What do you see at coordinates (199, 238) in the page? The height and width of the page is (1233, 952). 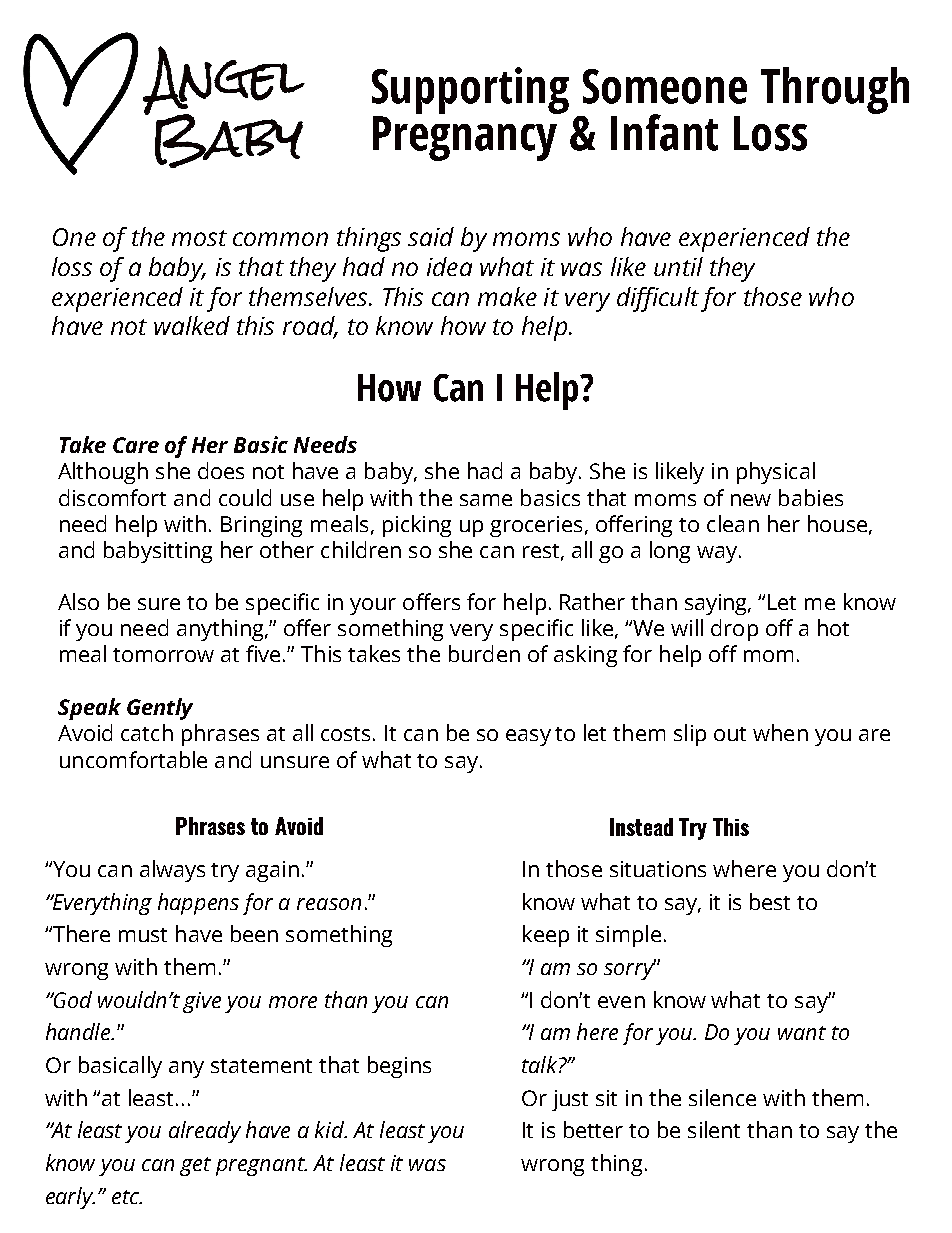 I see `most` at bounding box center [199, 238].
